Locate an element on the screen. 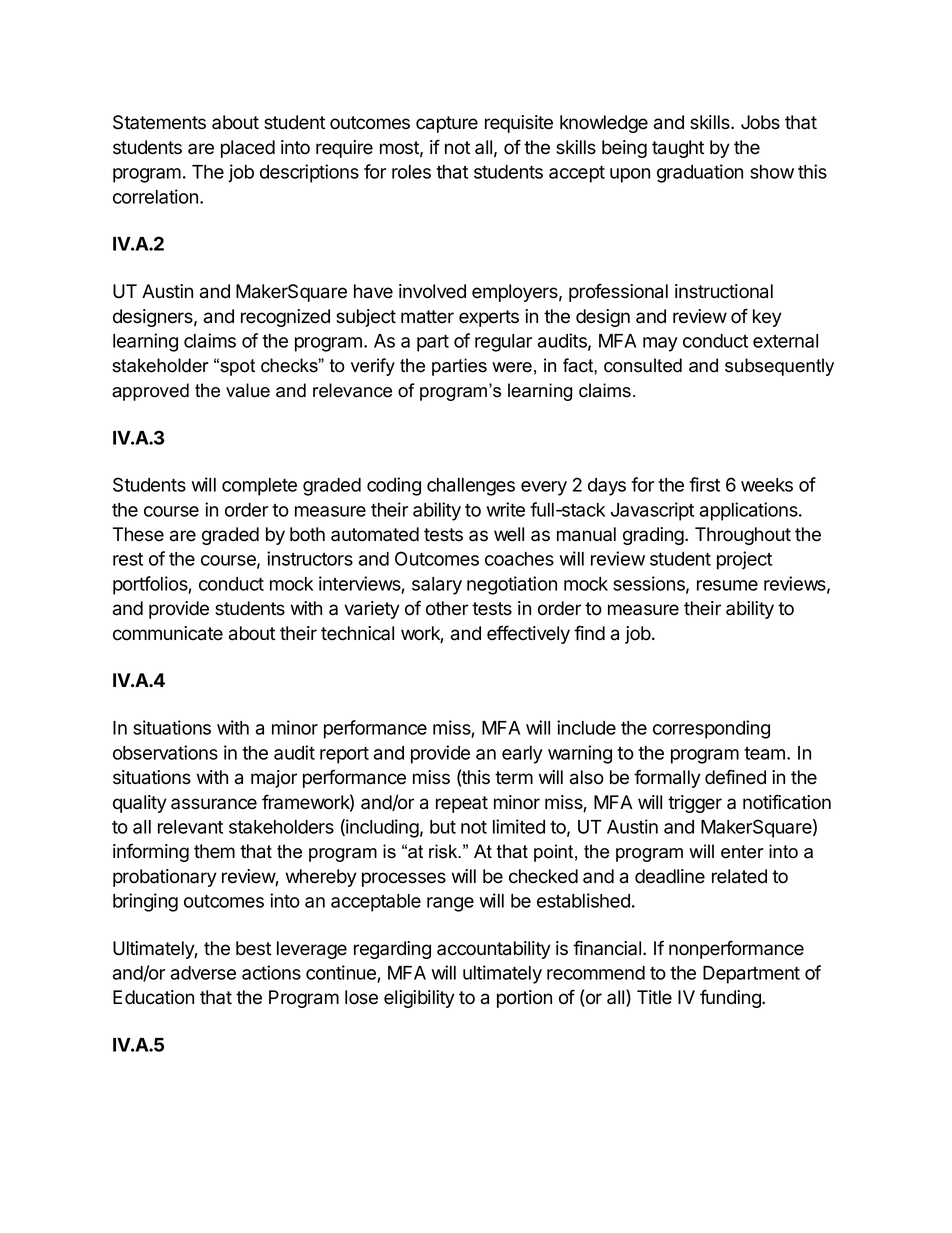 The height and width of the screenshot is (1233, 952). regular is located at coordinates (503, 343).
